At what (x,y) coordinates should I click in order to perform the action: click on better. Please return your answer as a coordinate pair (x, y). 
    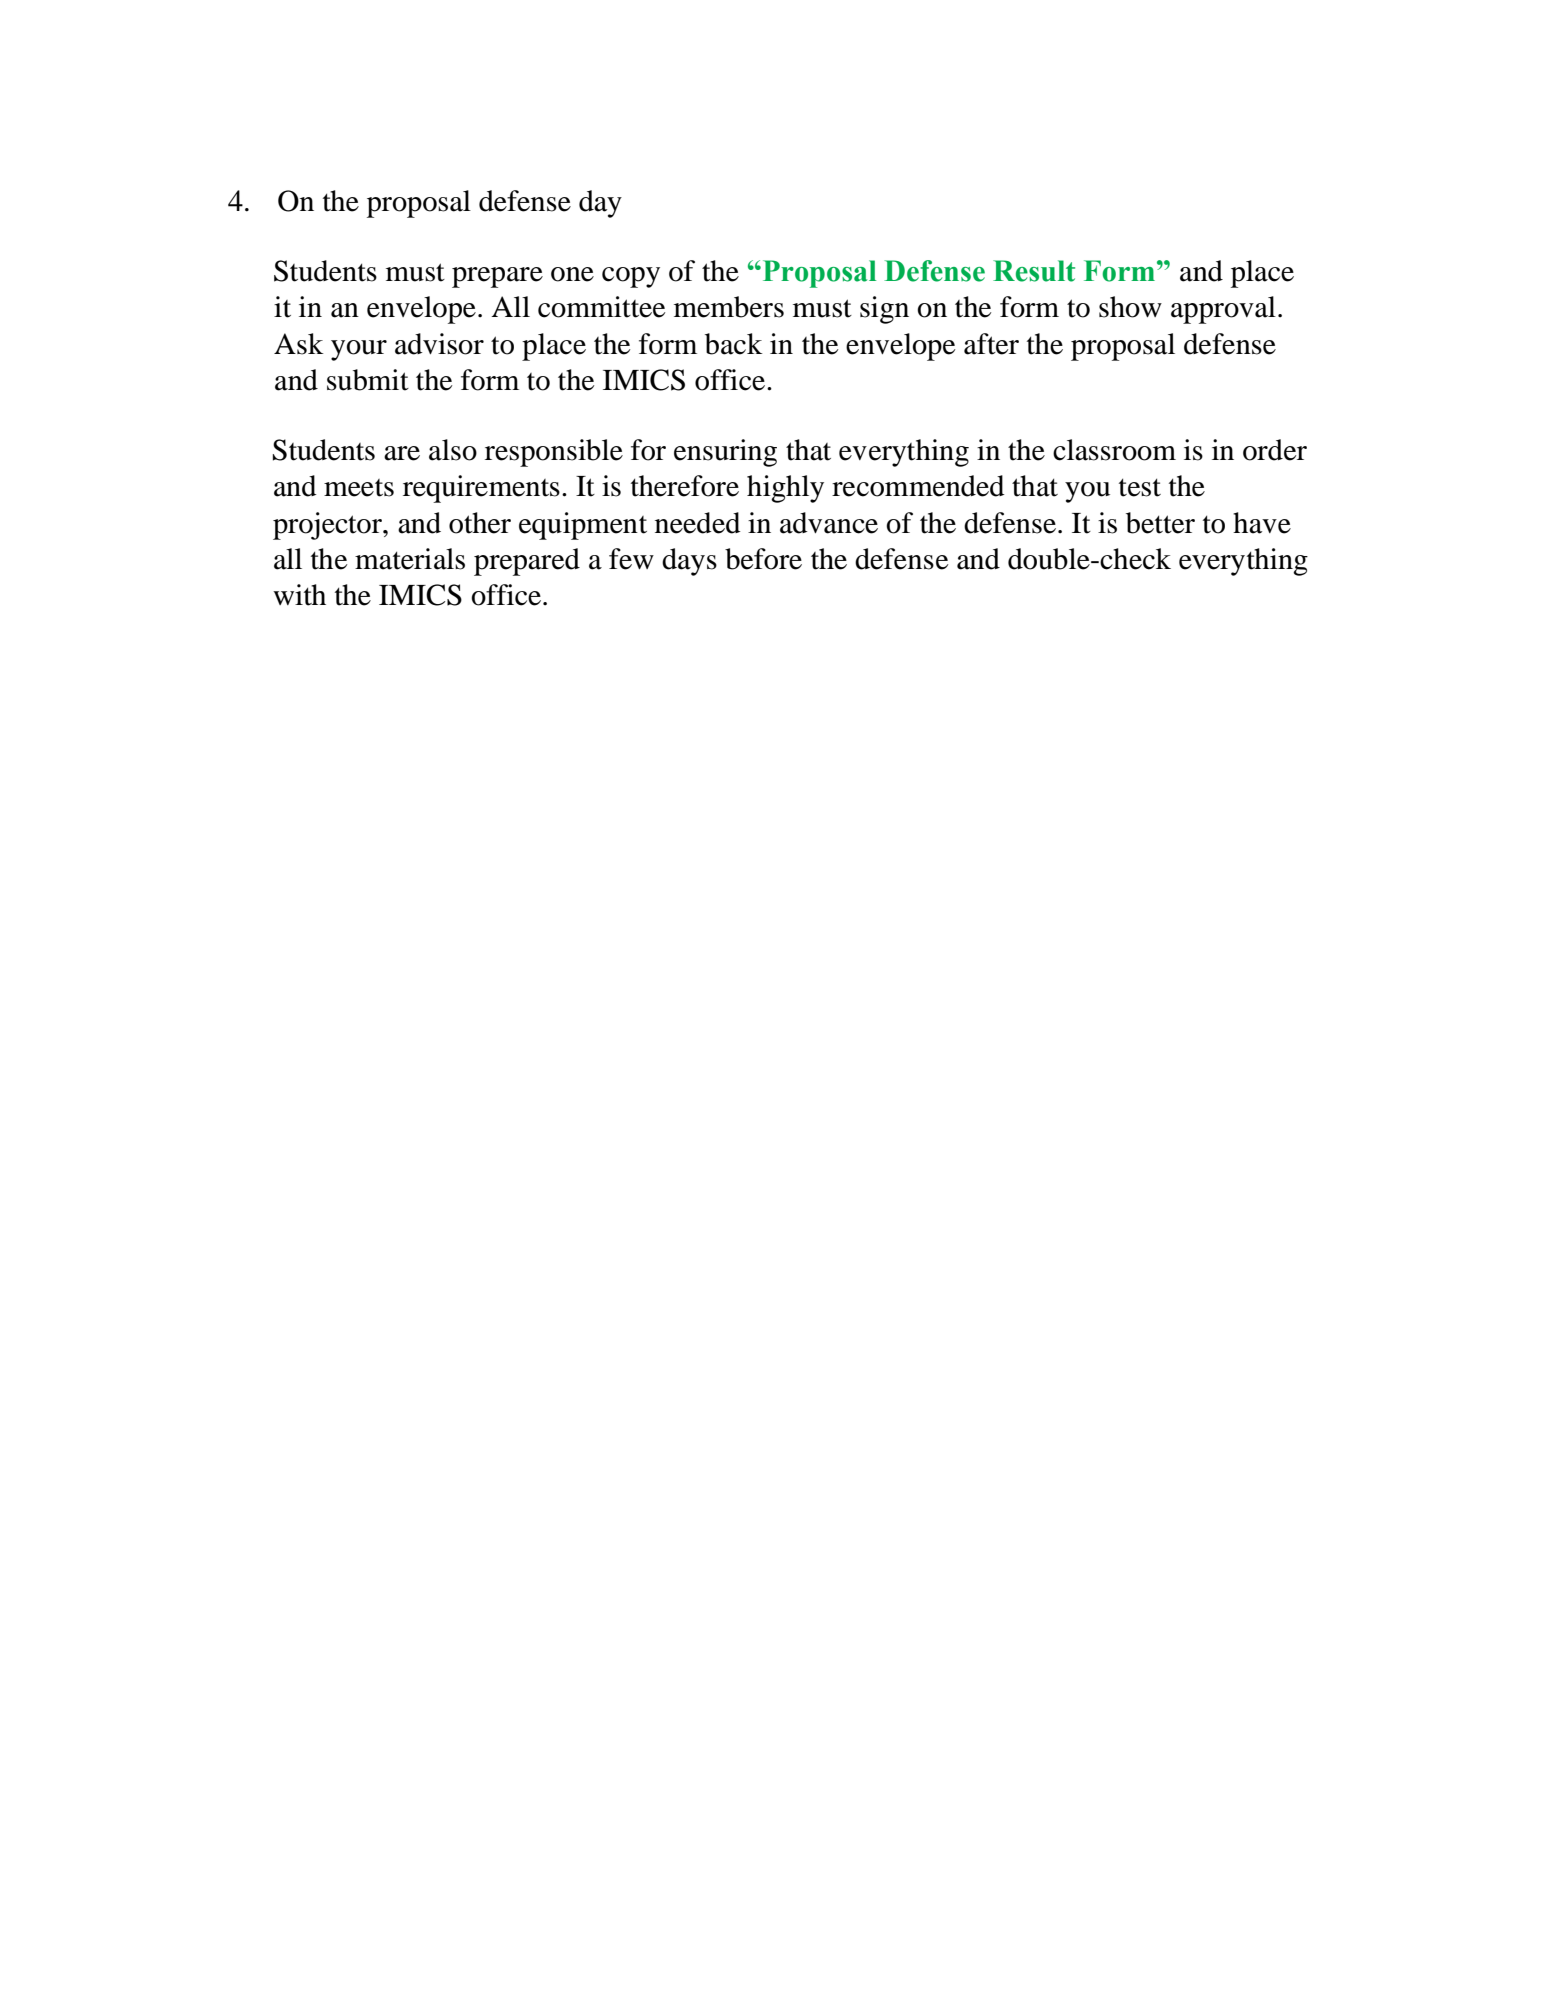
    Looking at the image, I should click on (1160, 523).
